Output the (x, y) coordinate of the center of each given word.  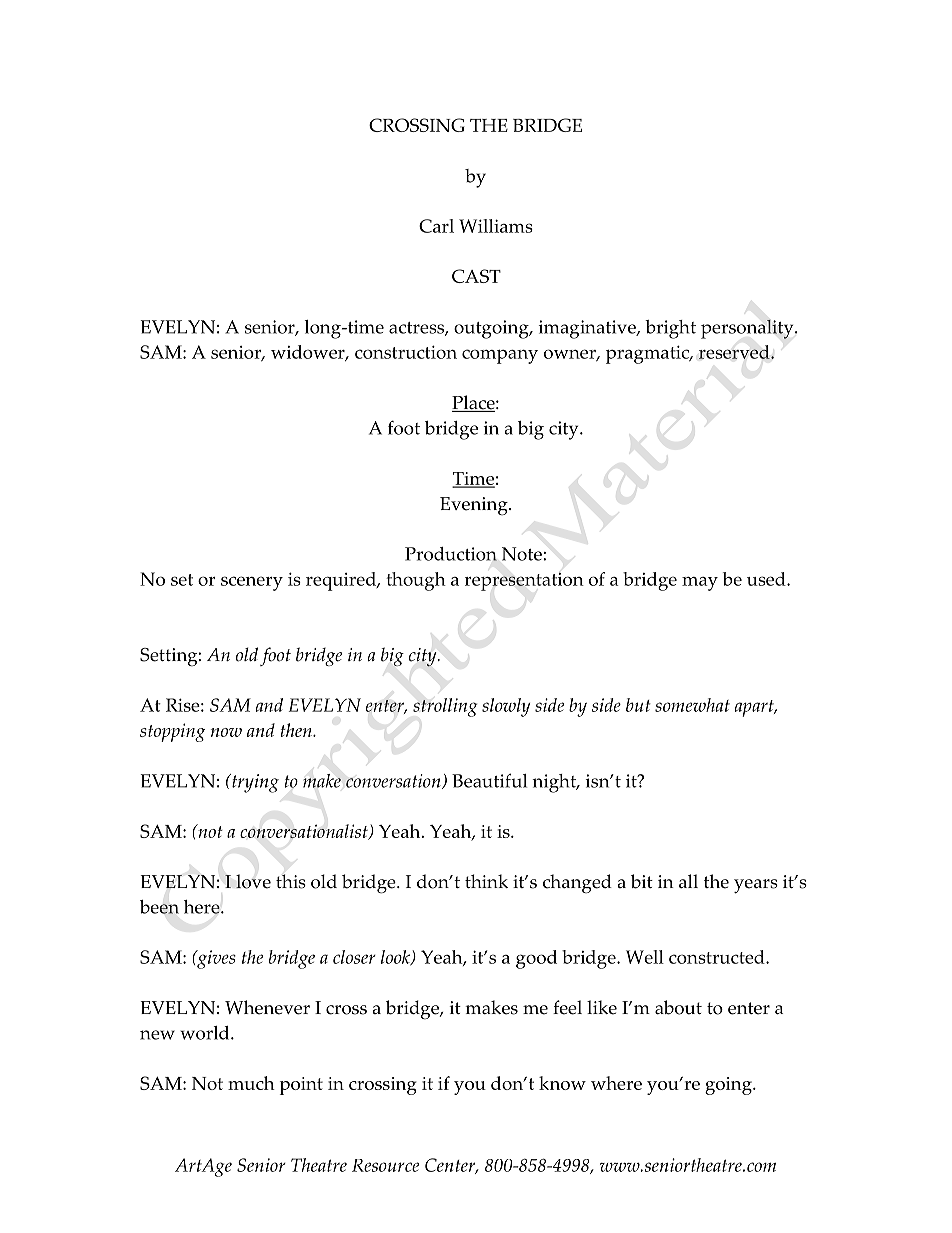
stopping (172, 732)
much (251, 1083)
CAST (476, 276)
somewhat (692, 705)
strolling (445, 707)
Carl (436, 226)
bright (670, 329)
